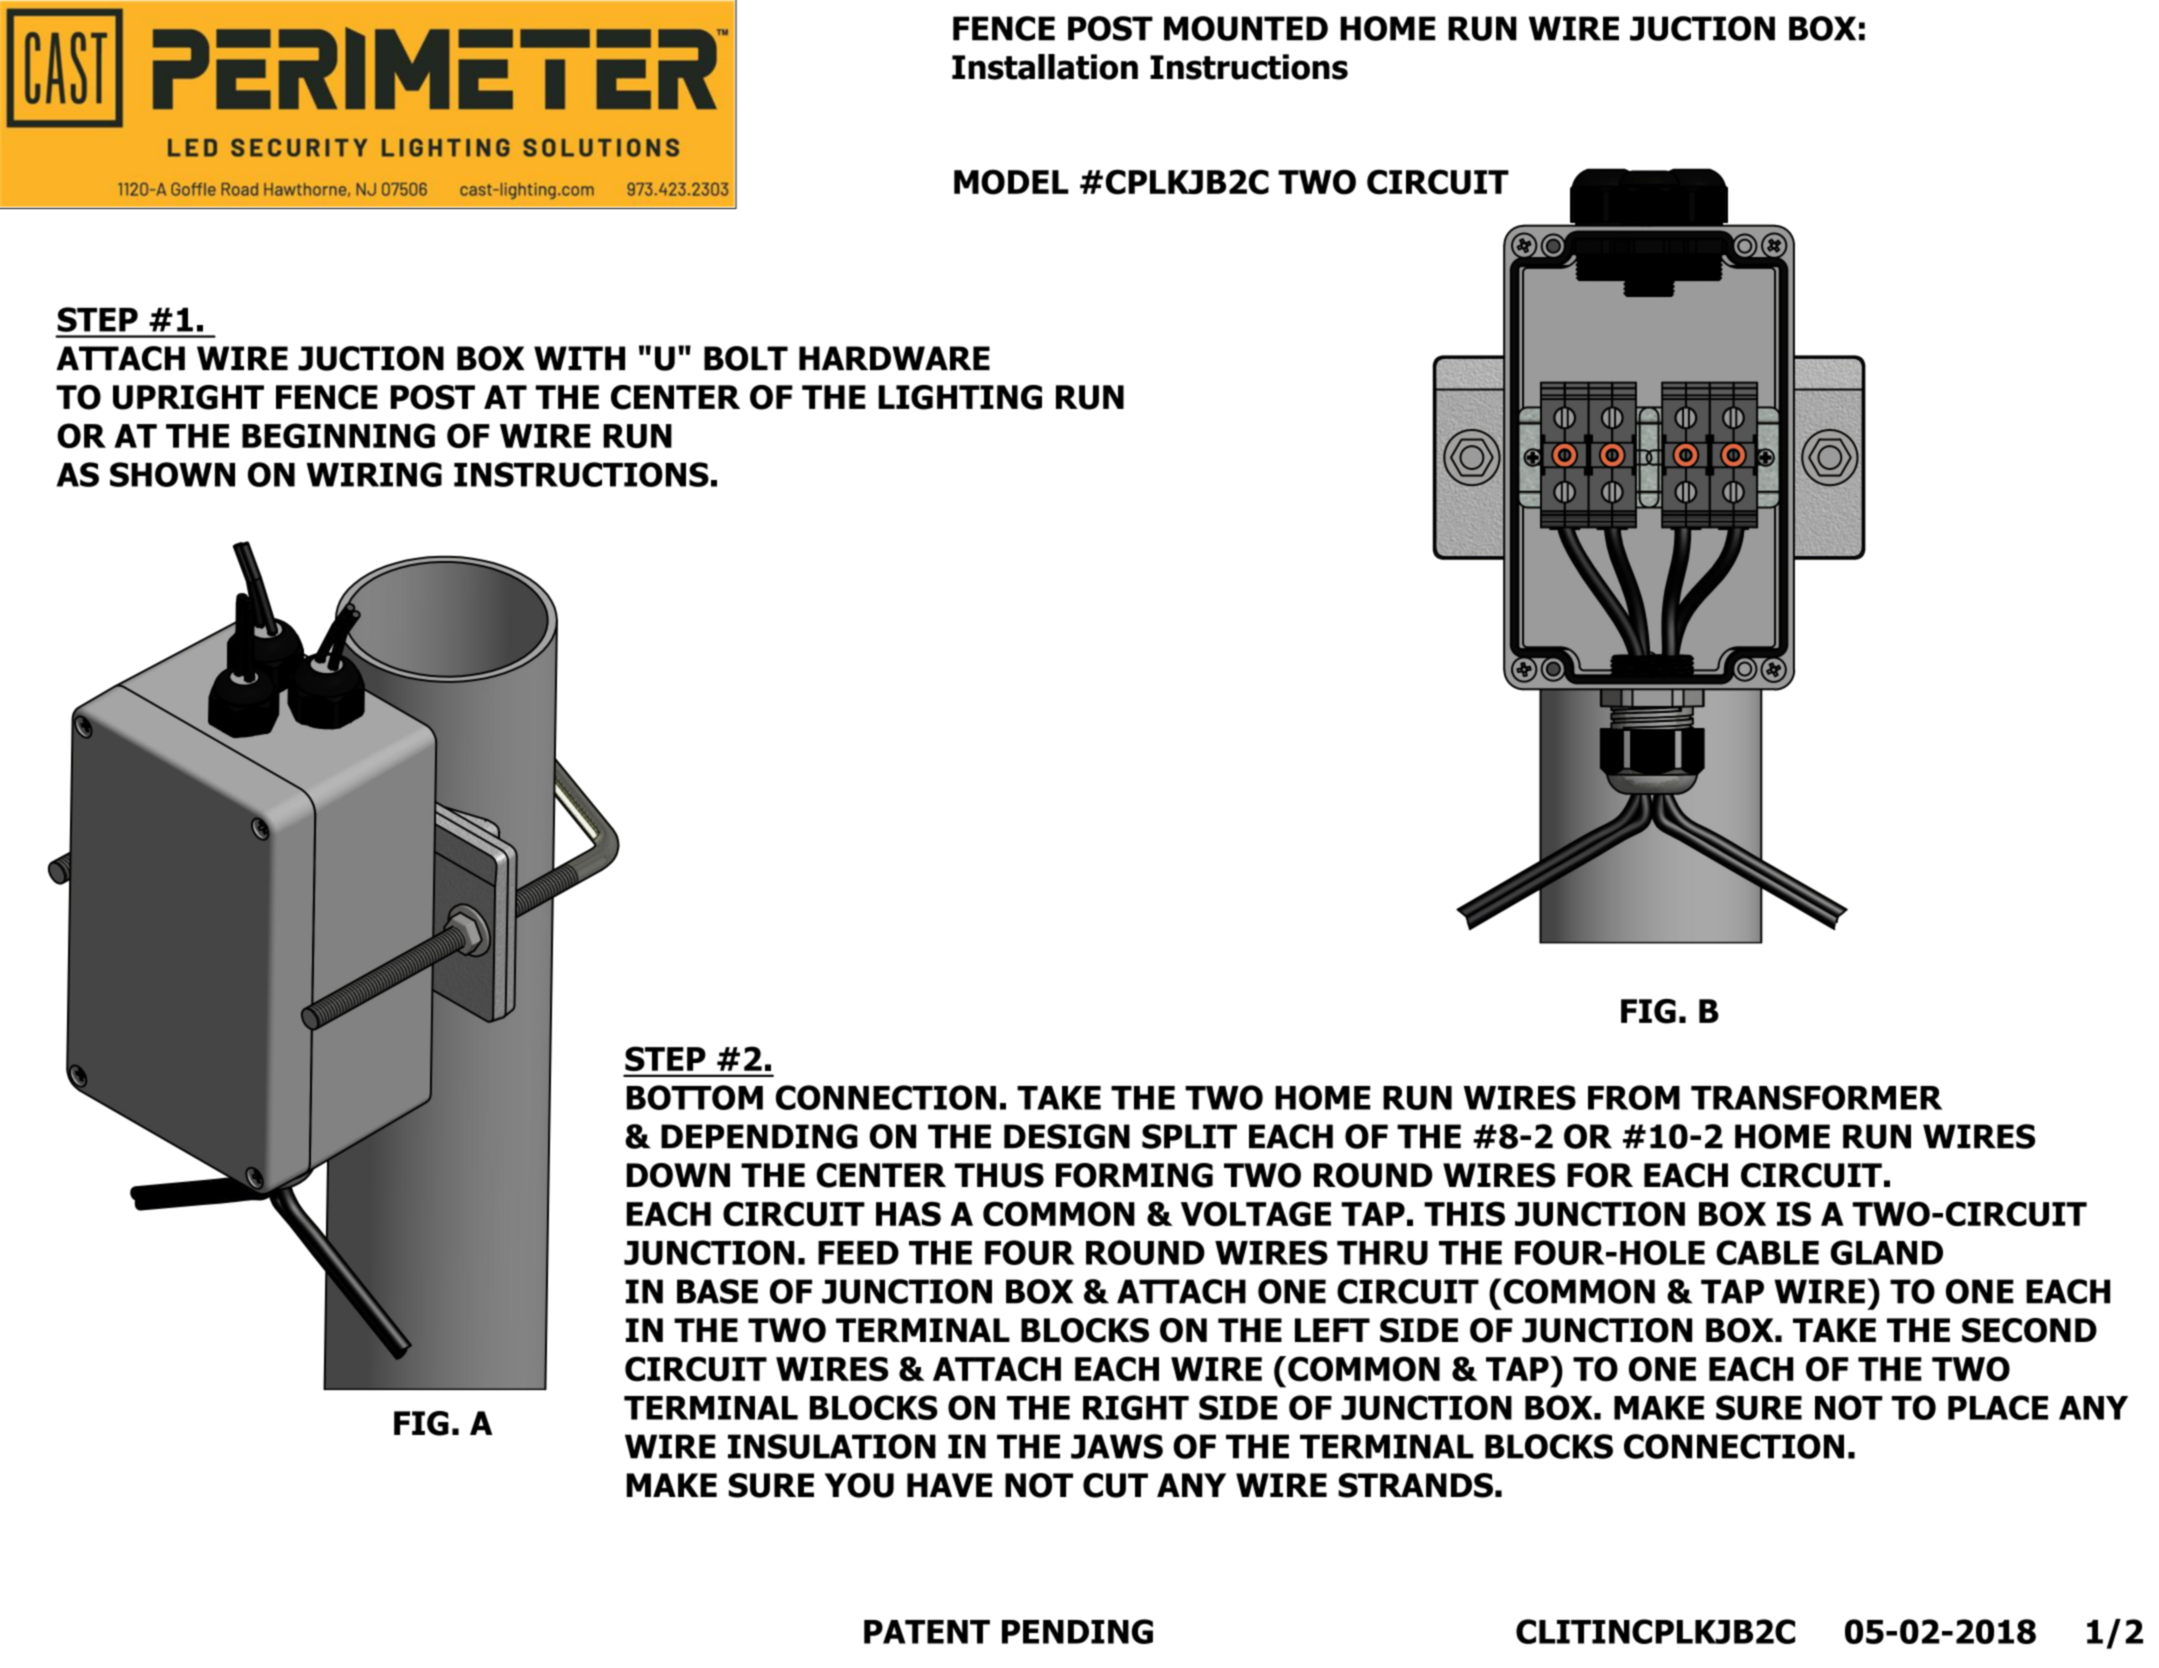 This screenshot has height=1668, width=2159. Describe the element at coordinates (1011, 182) in the screenshot. I see `MODEL` at that location.
